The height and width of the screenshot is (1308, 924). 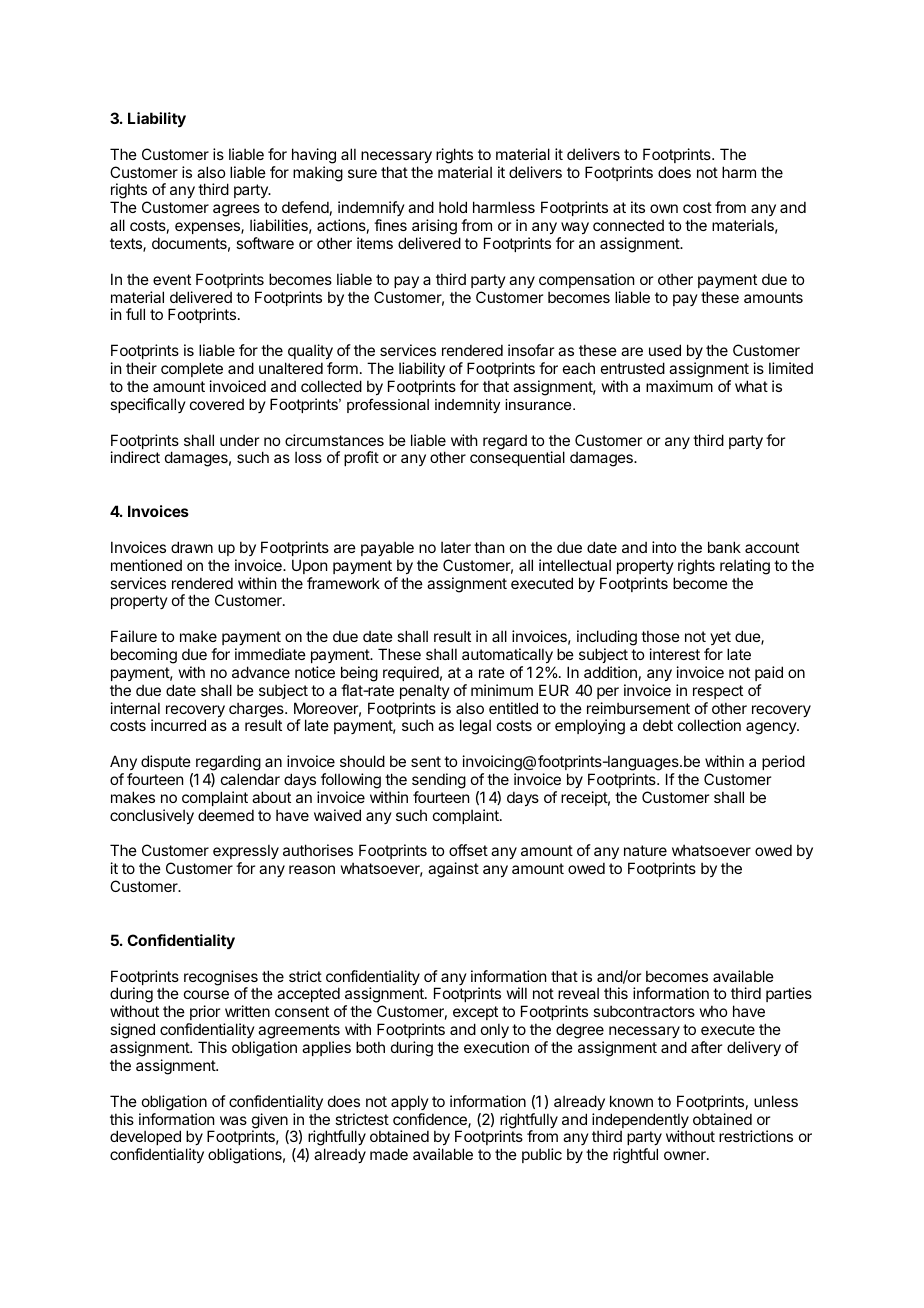 What do you see at coordinates (720, 638) in the screenshot?
I see `yet` at bounding box center [720, 638].
